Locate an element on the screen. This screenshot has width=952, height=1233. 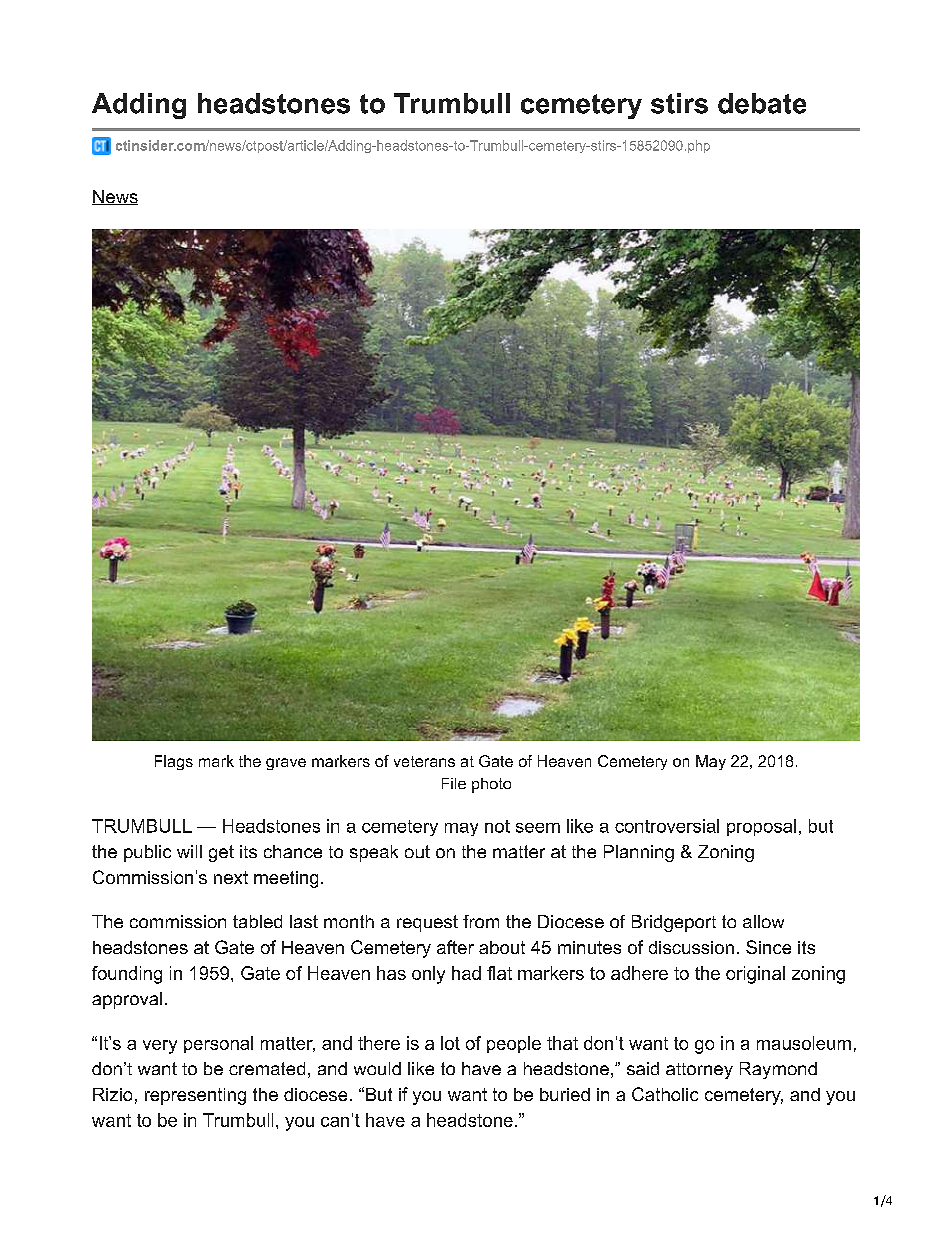
proposal is located at coordinates (761, 827).
